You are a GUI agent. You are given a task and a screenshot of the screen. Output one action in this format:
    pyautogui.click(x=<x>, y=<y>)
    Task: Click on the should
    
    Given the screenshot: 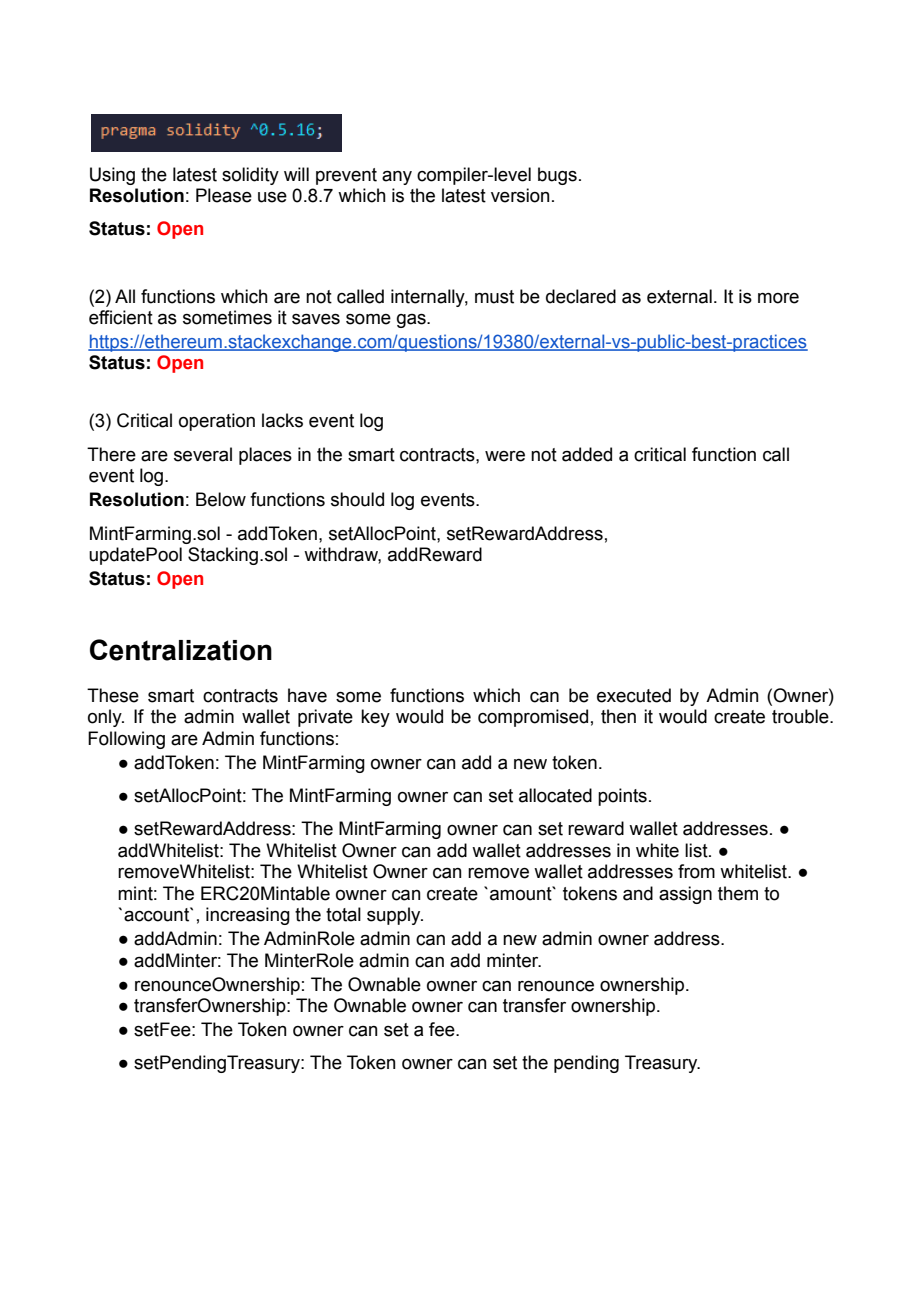 What is the action you would take?
    pyautogui.click(x=357, y=499)
